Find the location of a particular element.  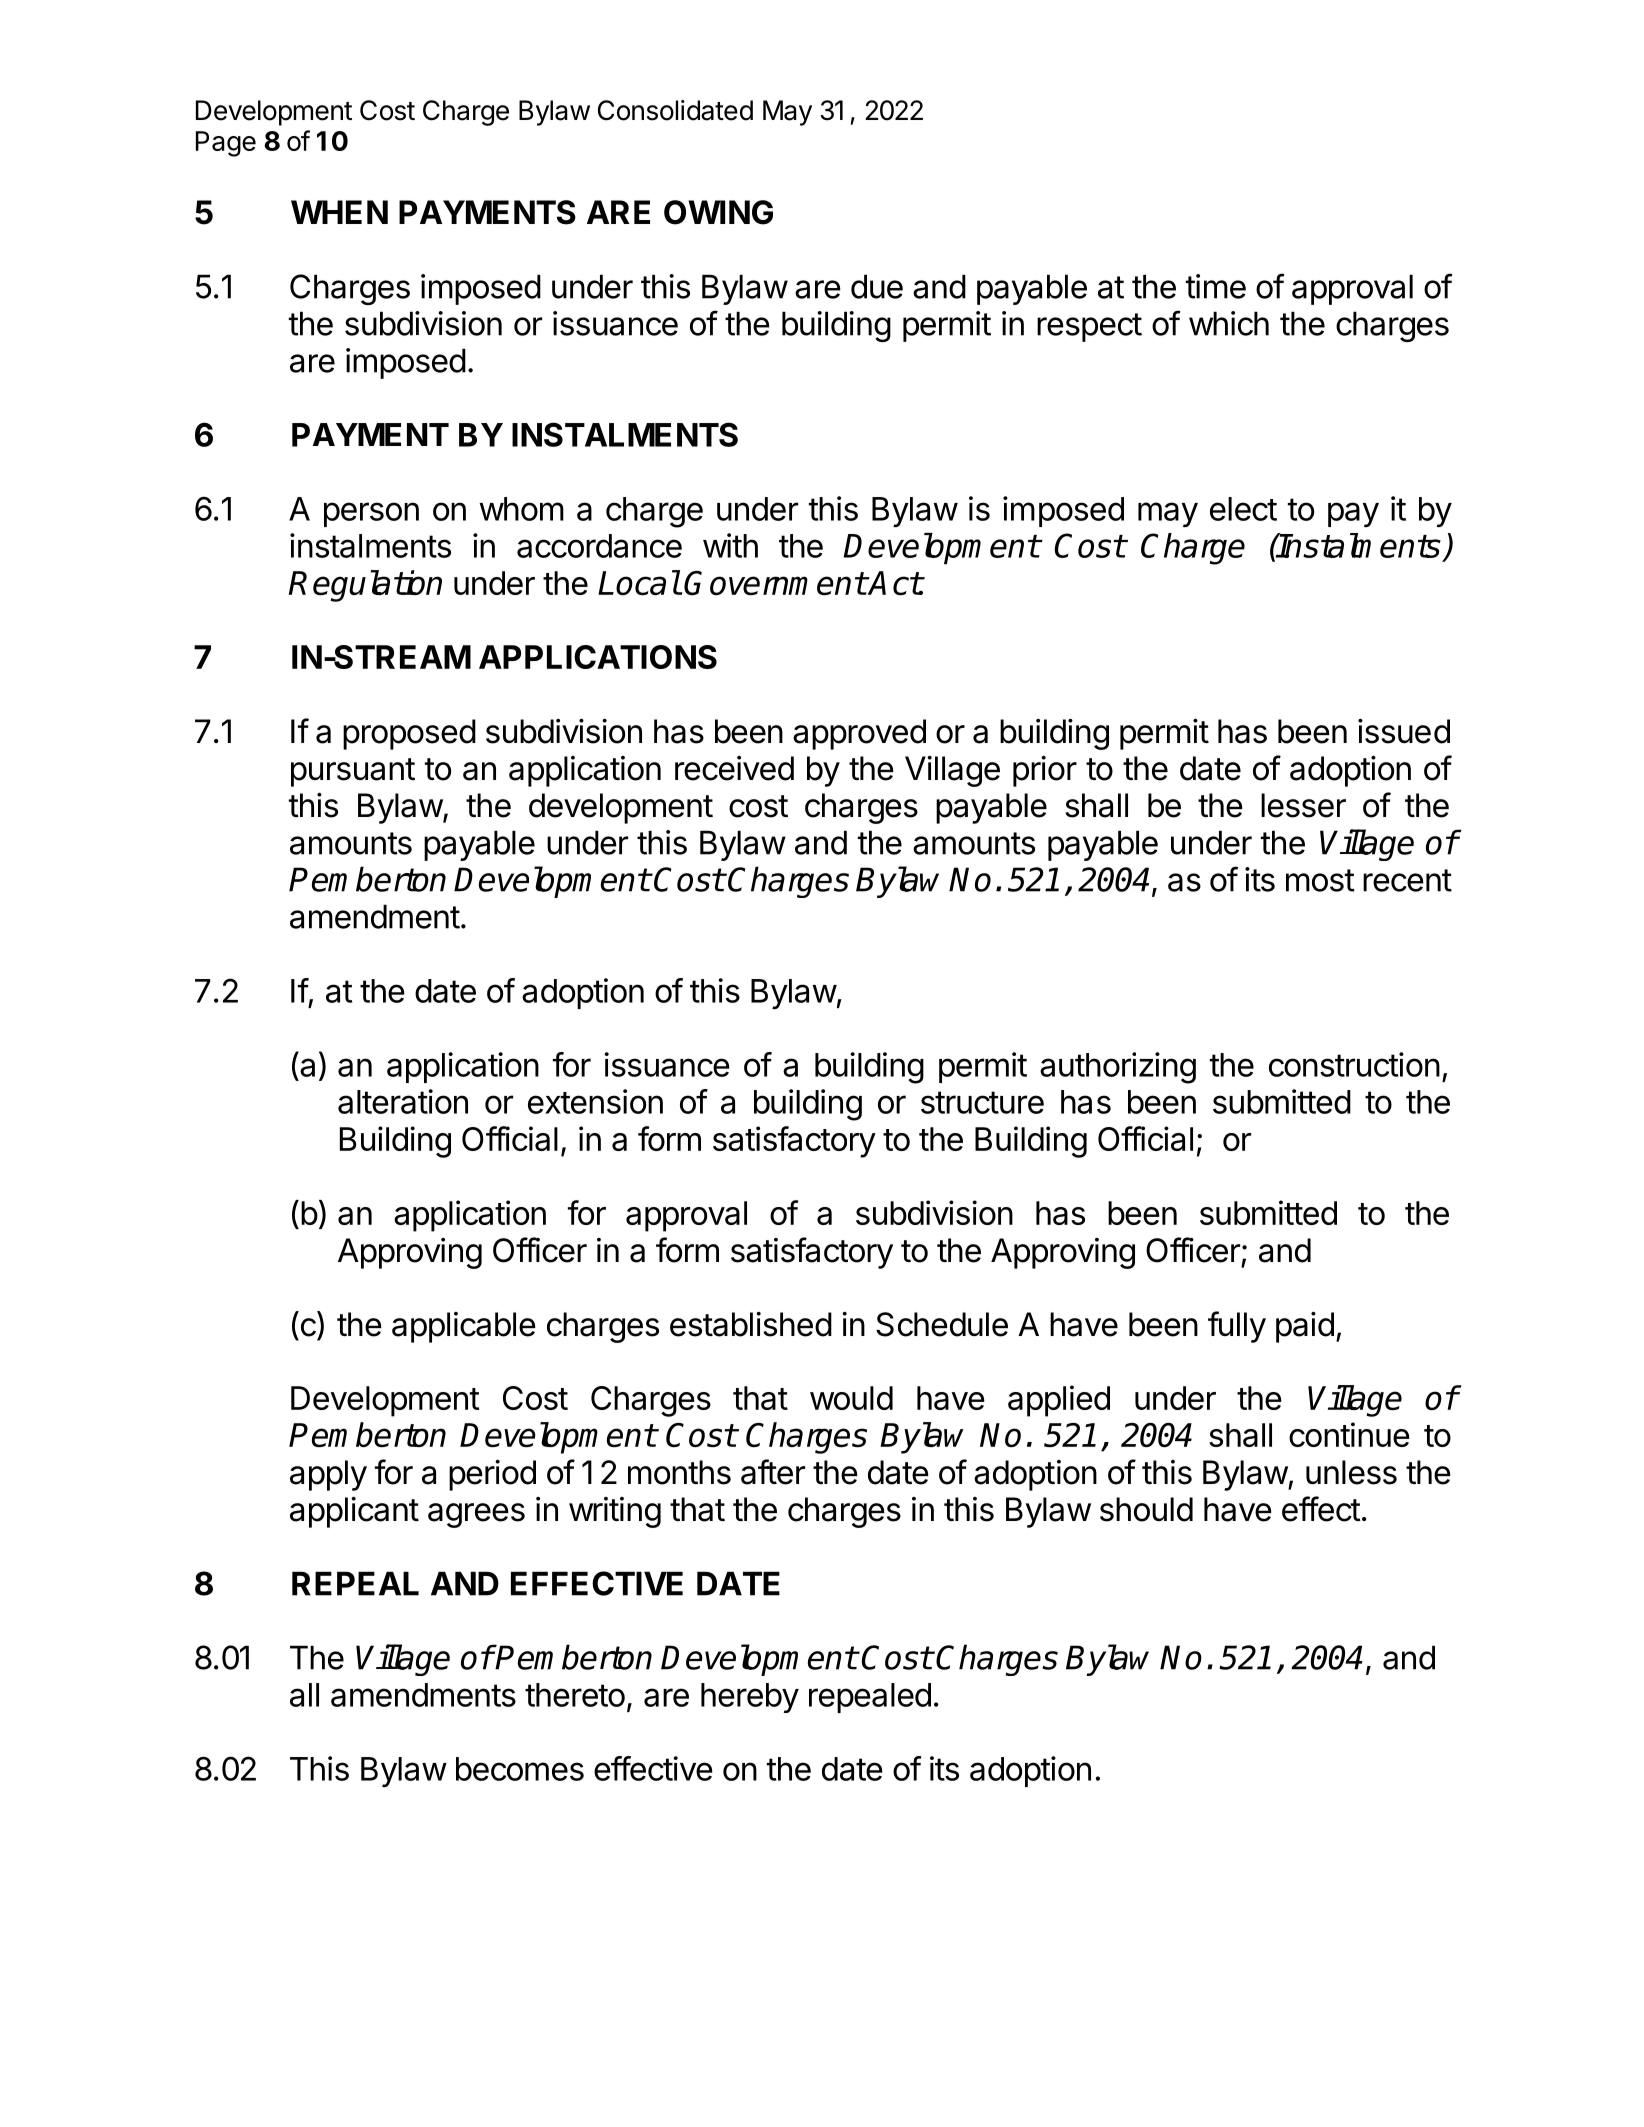

applicable is located at coordinates (464, 1327).
